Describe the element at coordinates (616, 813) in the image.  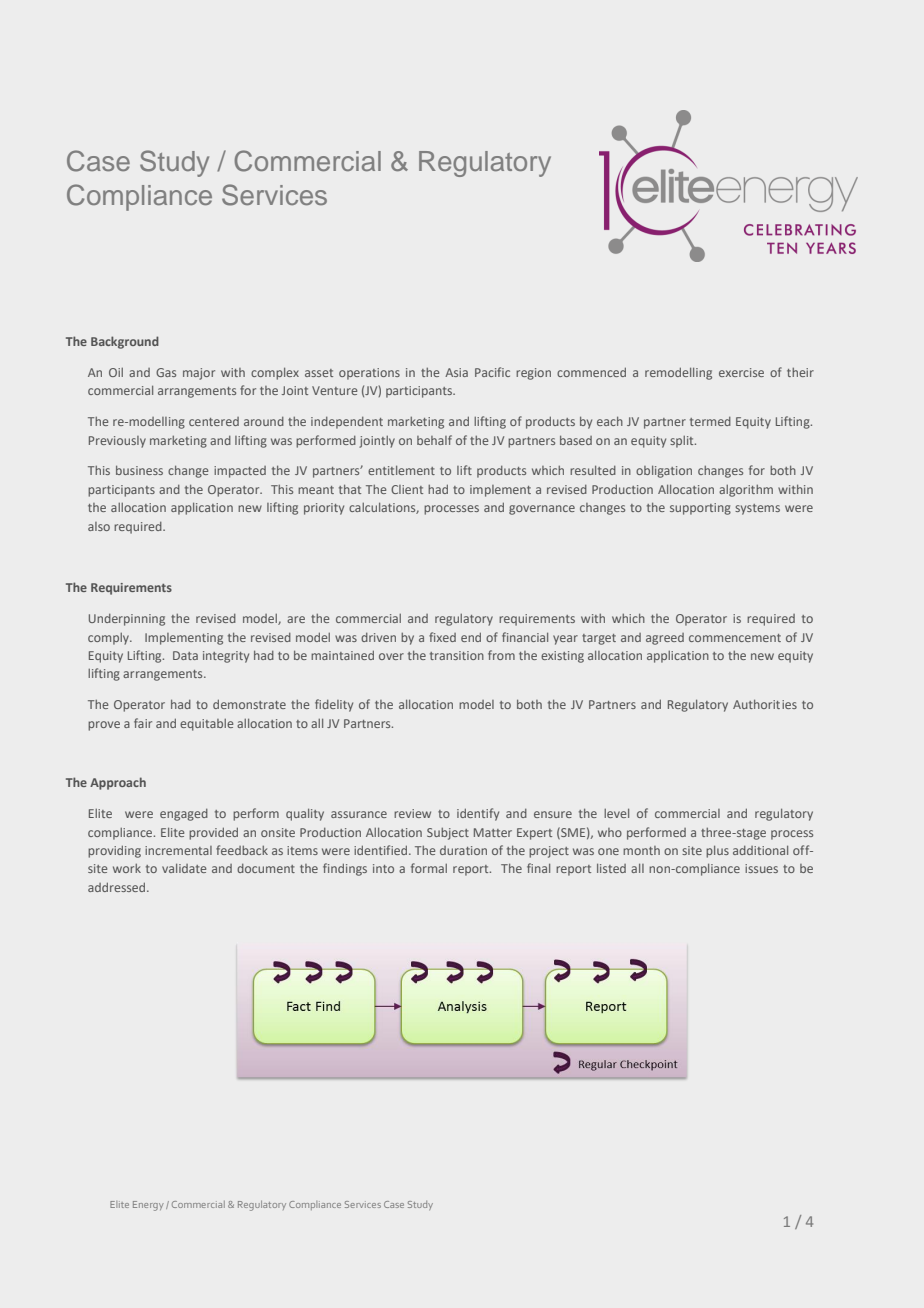
I see `level` at that location.
